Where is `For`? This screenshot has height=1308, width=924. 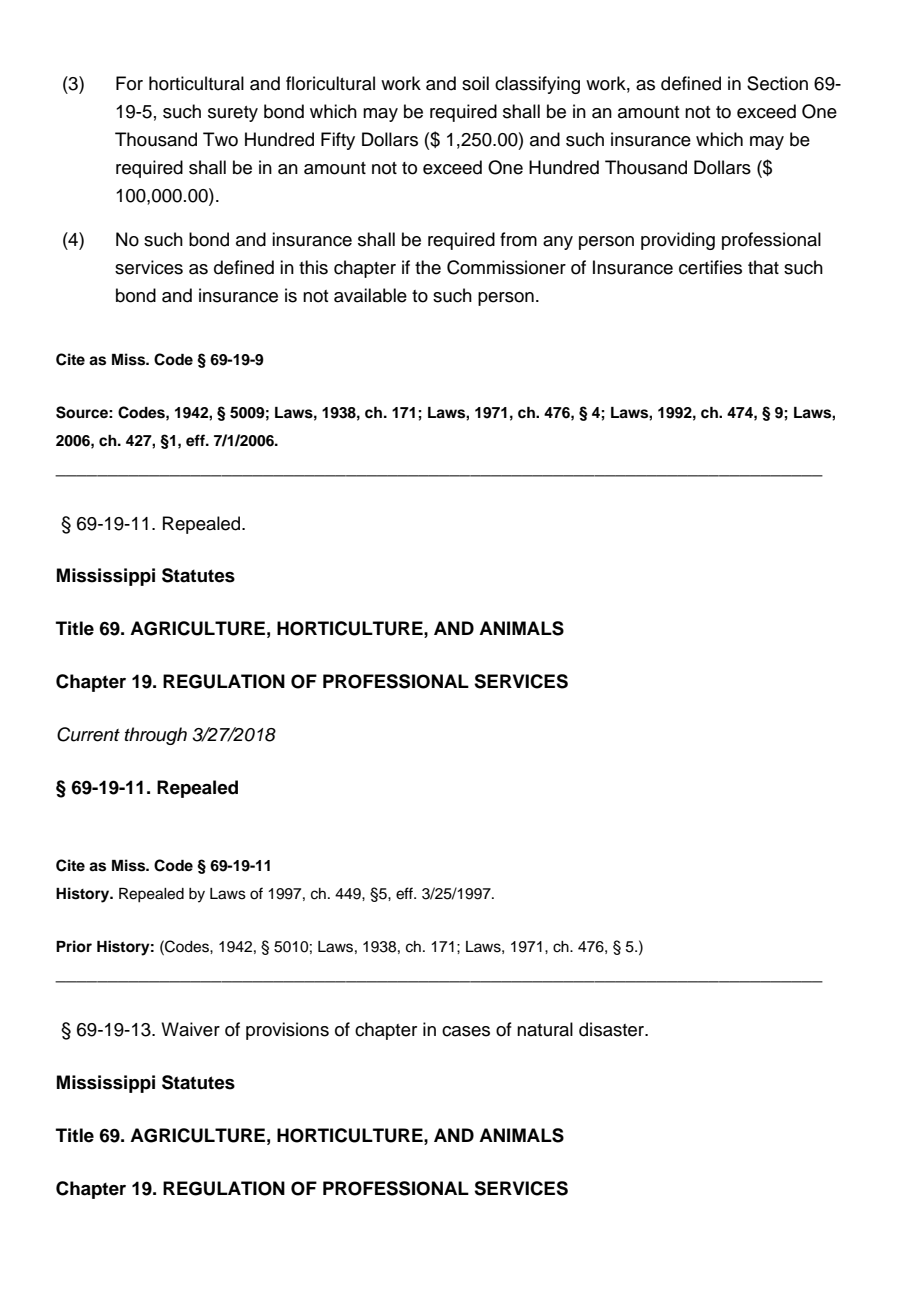 For is located at coordinates (129, 83).
